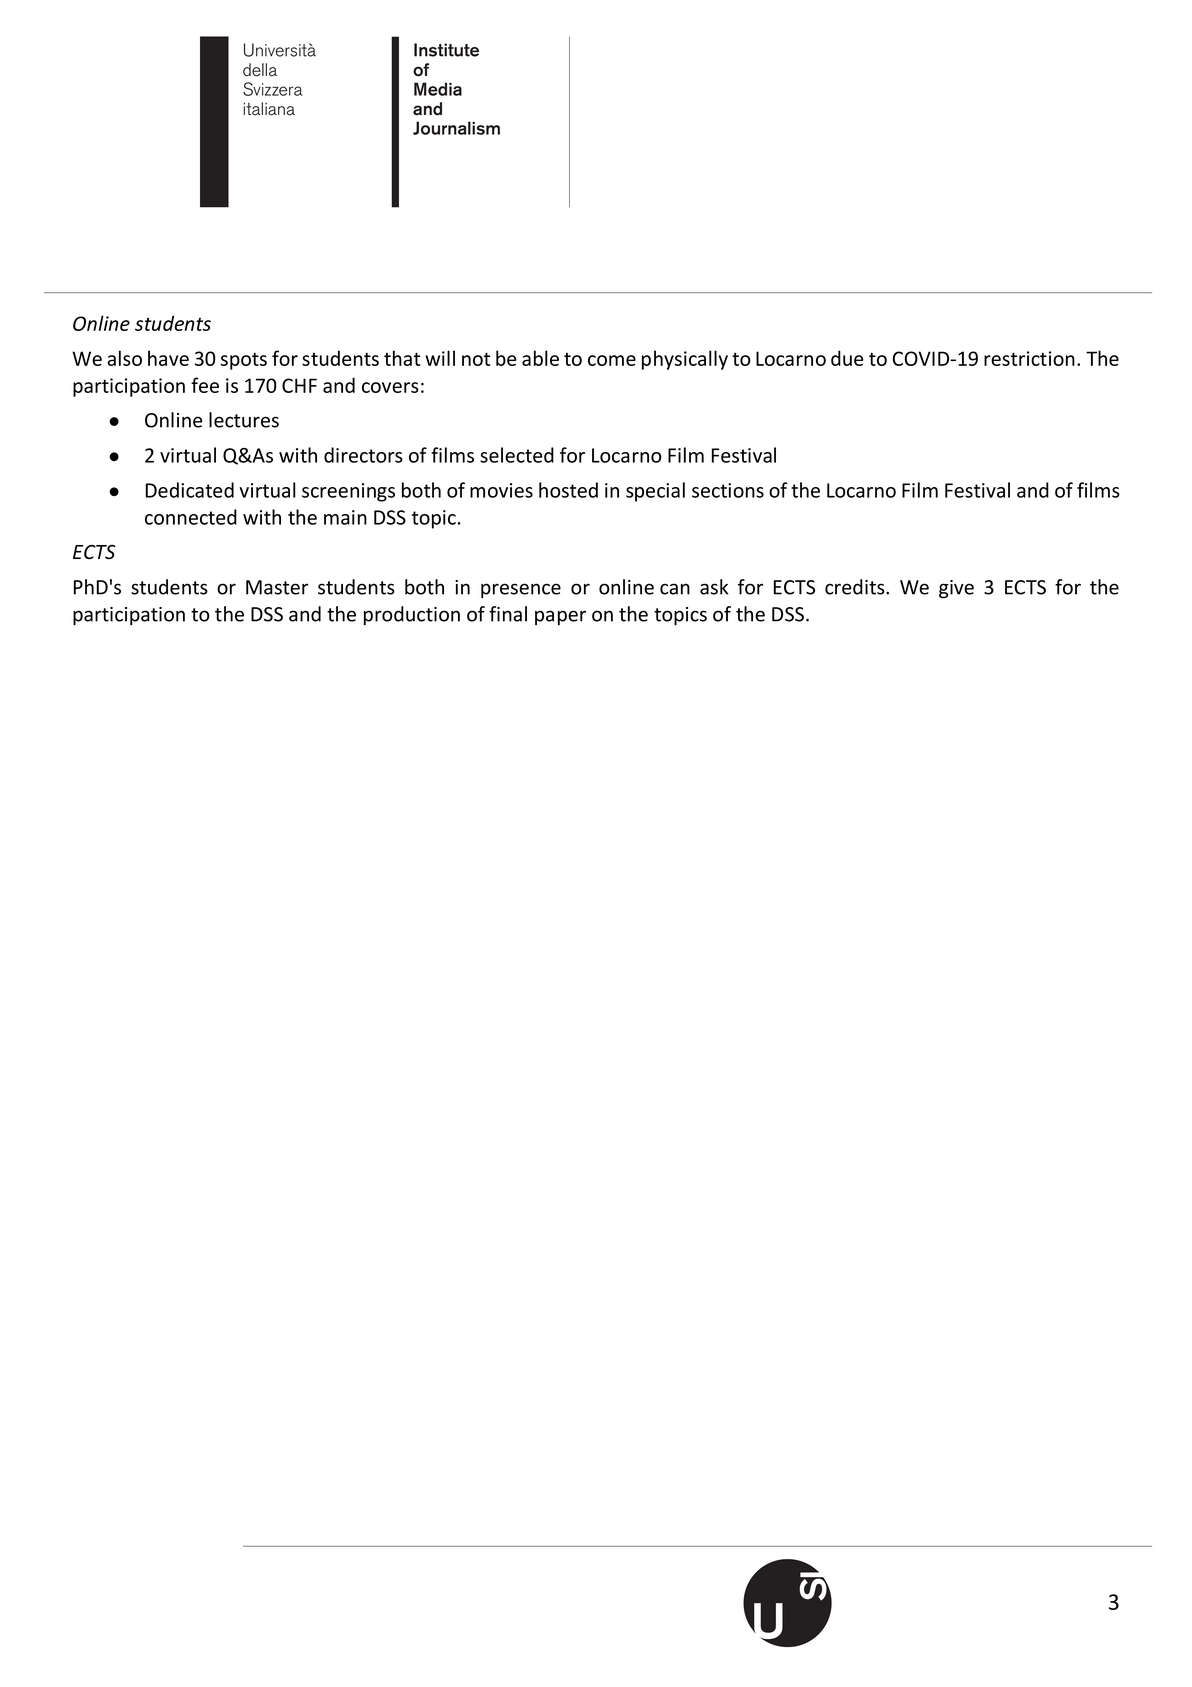 Image resolution: width=1192 pixels, height=1687 pixels. What do you see at coordinates (191, 517) in the document?
I see `connected` at bounding box center [191, 517].
